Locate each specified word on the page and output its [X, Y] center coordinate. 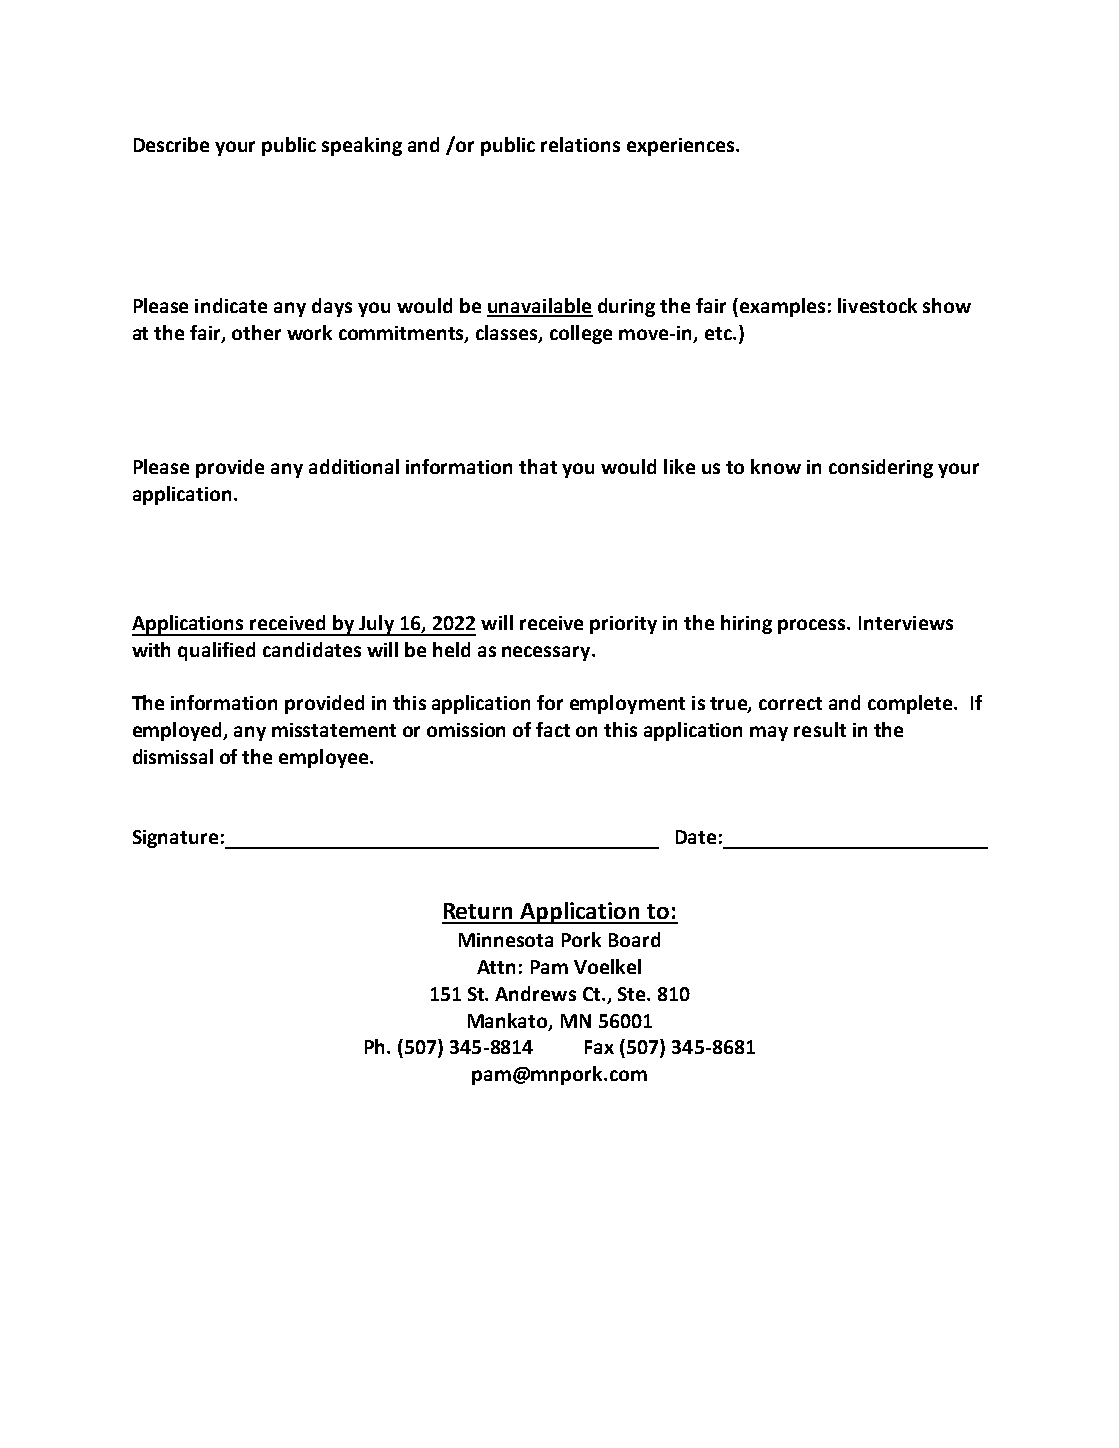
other [256, 332]
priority [623, 625]
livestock [877, 305]
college [581, 334]
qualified [216, 651]
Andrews [535, 993]
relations [580, 144]
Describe [171, 144]
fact [553, 729]
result [820, 729]
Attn [496, 967]
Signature [175, 839]
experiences [682, 147]
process [813, 626]
